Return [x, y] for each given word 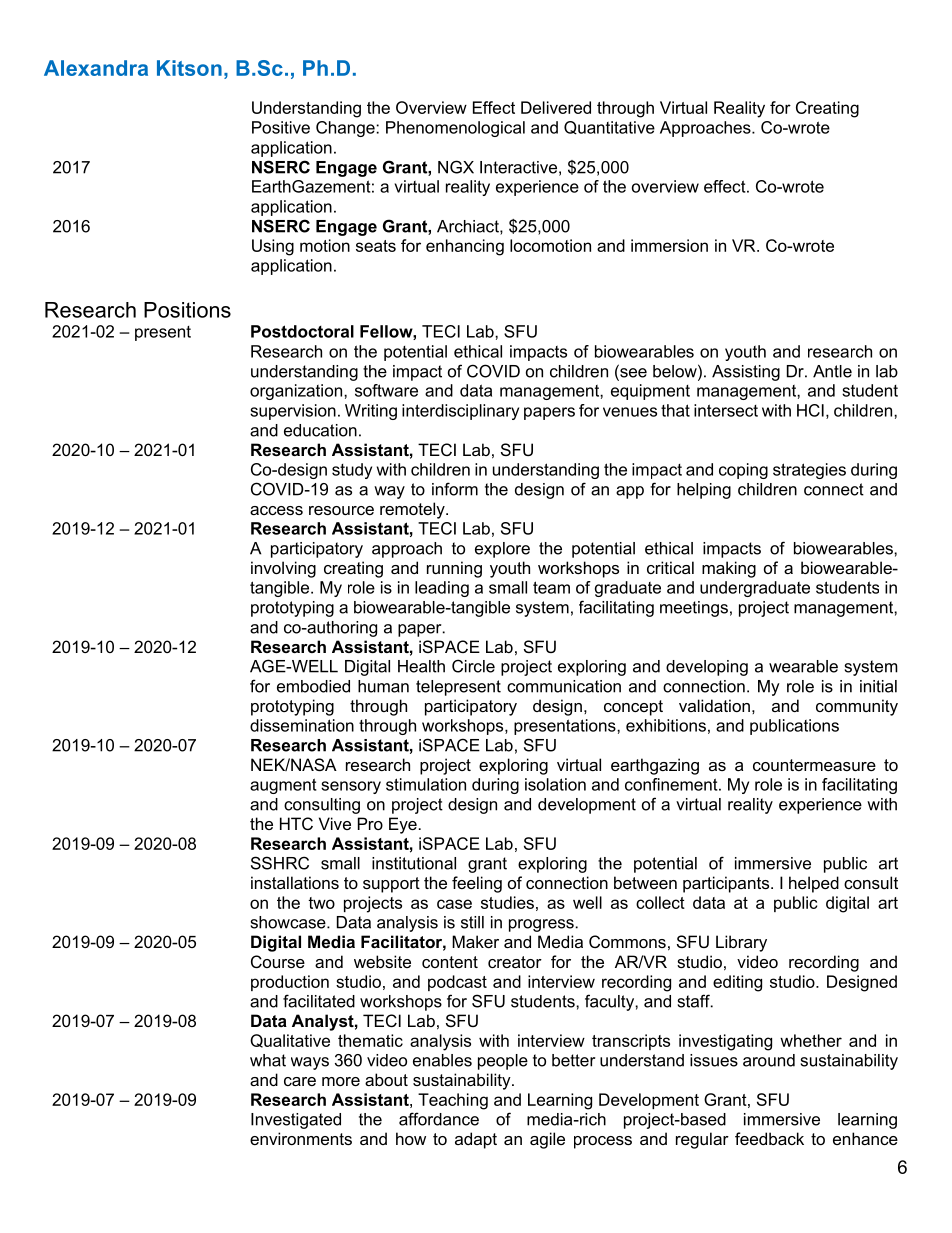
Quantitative [609, 128]
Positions [187, 310]
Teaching [453, 1101]
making [729, 569]
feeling [477, 884]
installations [295, 882]
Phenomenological [455, 129]
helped [814, 884]
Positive [281, 127]
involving [283, 569]
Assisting [746, 373]
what [268, 1060]
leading [442, 589]
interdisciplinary [460, 412]
